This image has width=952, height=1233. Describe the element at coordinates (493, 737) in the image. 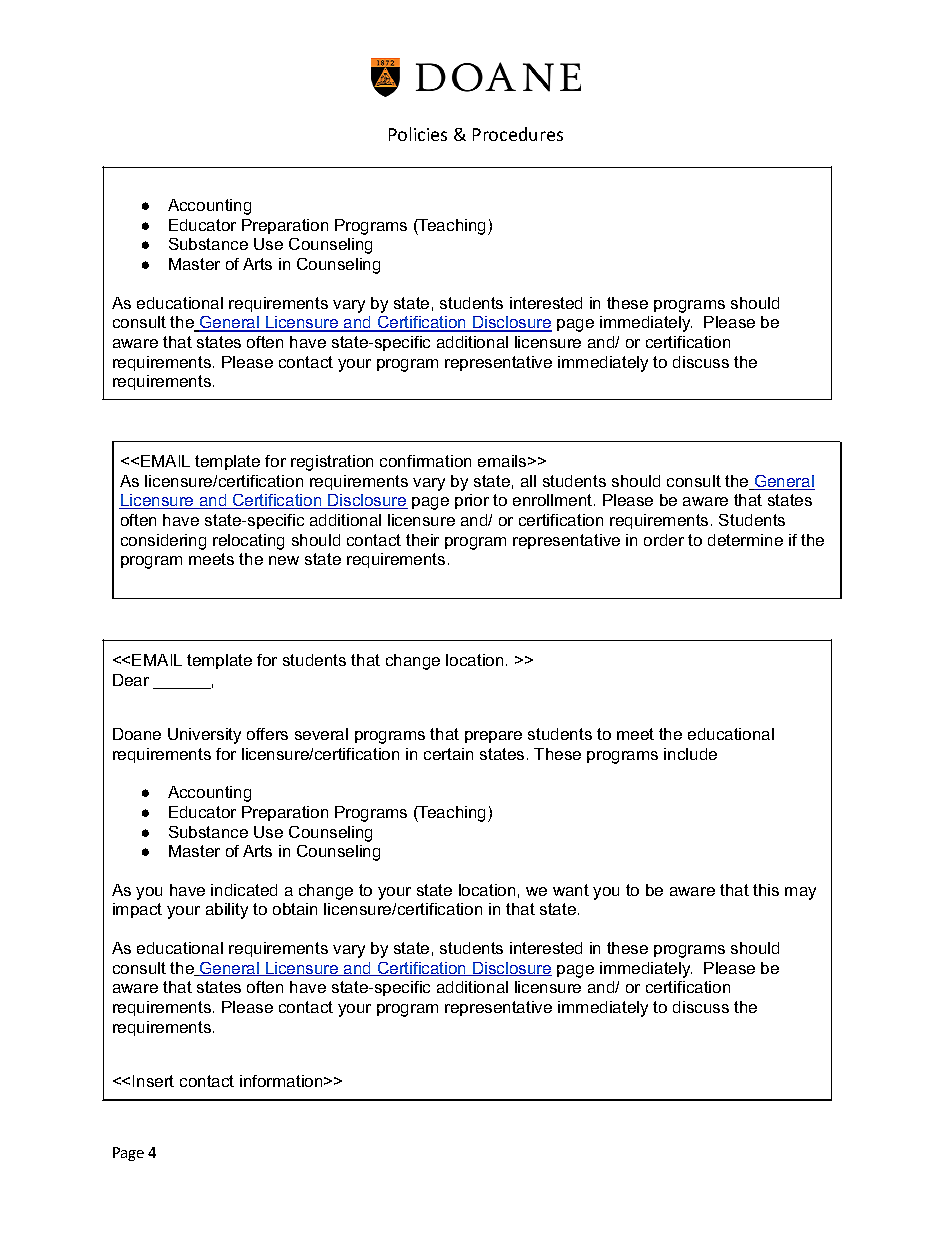

I see `prepare` at that location.
